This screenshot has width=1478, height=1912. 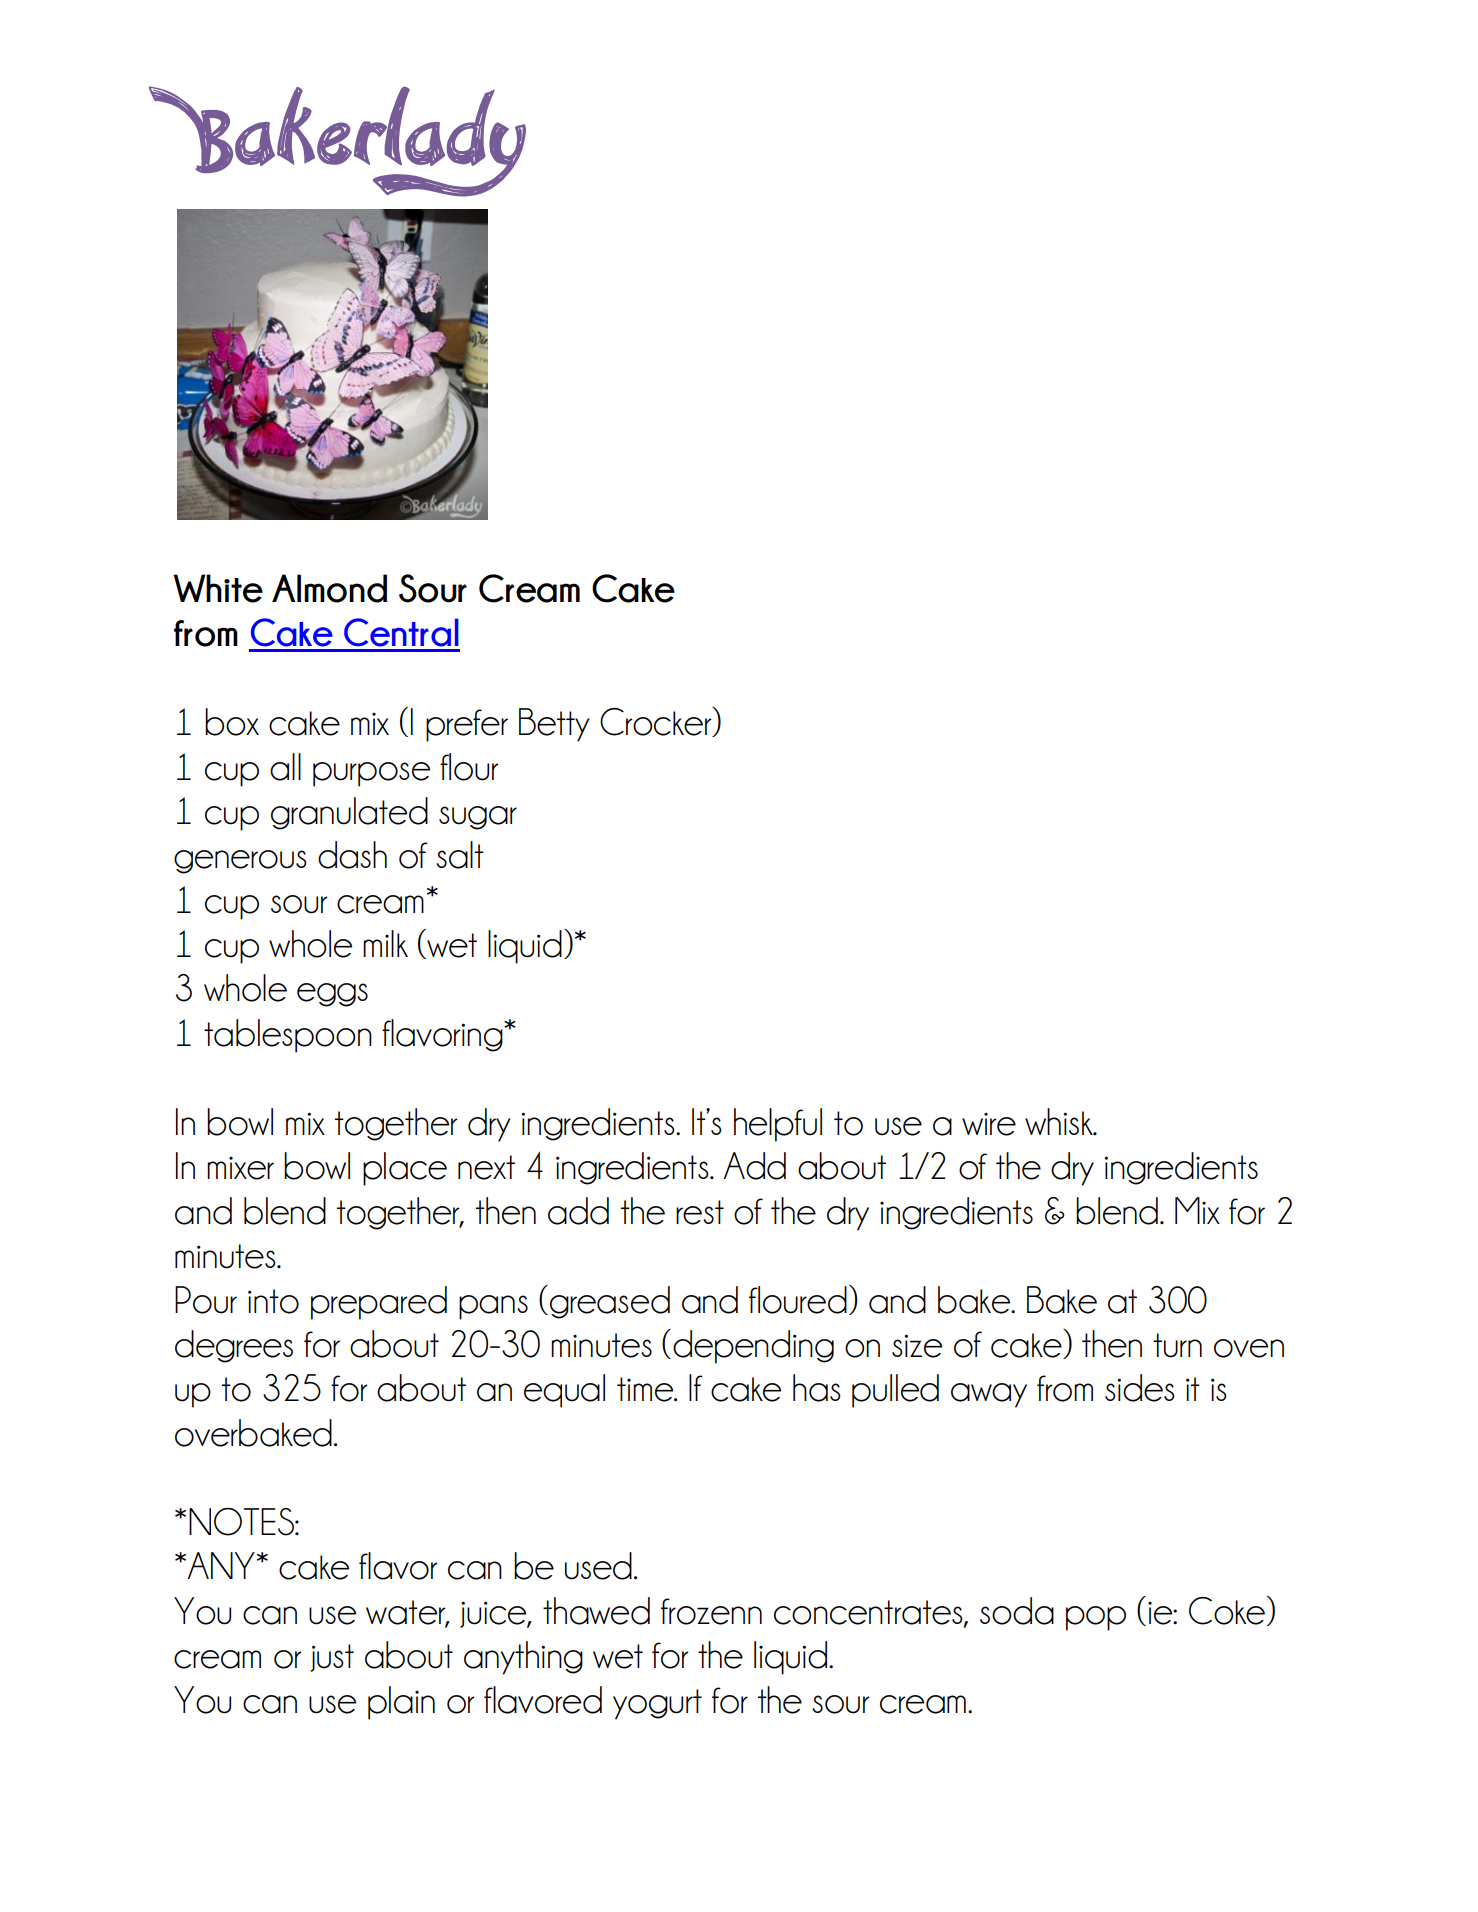 I want to click on salt, so click(x=460, y=855).
